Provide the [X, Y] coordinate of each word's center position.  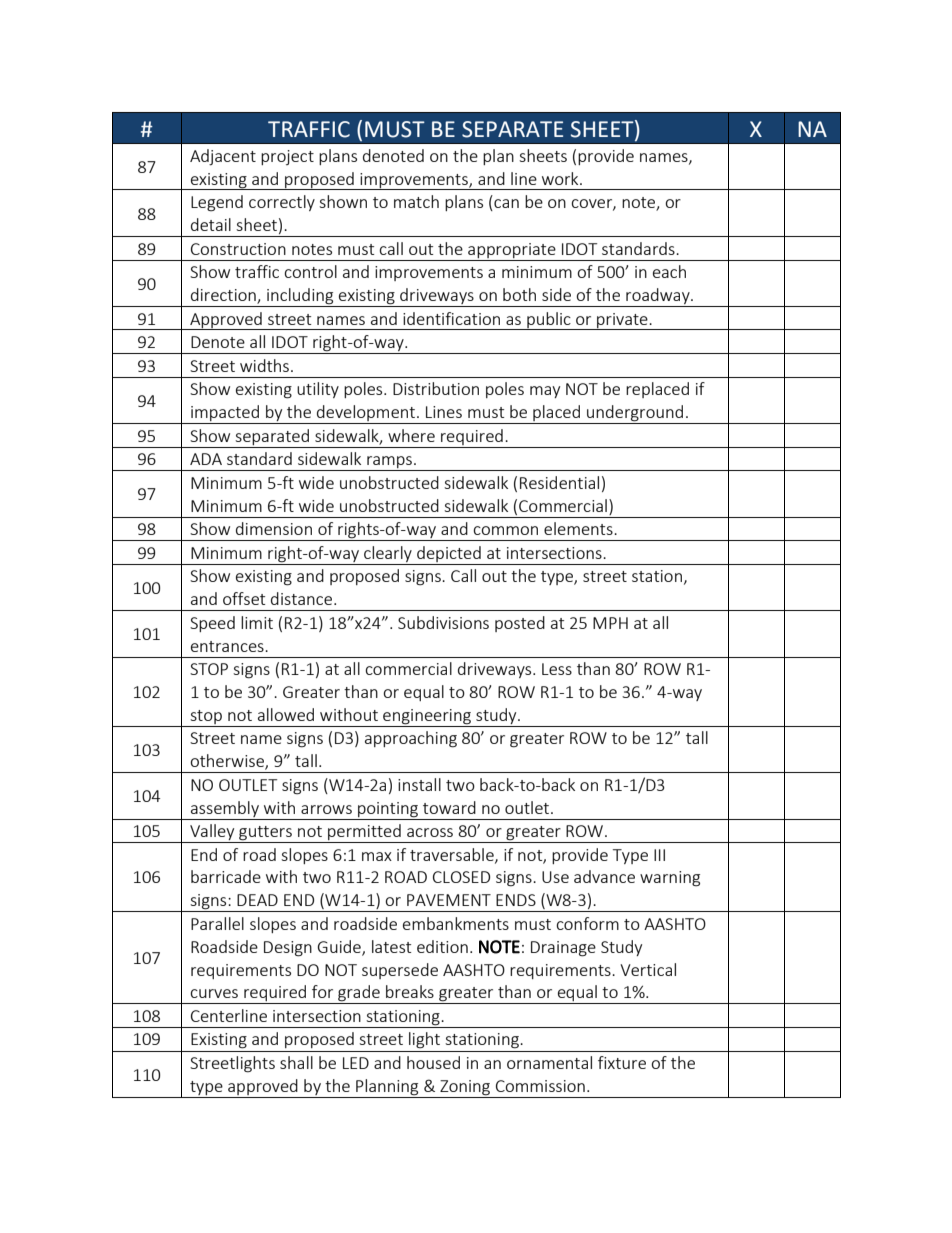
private [622, 321]
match [416, 201]
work [561, 178]
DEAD [257, 900]
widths [264, 365]
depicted [449, 555]
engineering [427, 718]
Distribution [436, 388]
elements [579, 528]
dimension [274, 528]
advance [604, 876]
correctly [282, 203]
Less [557, 669]
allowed [286, 714]
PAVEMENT [449, 900]
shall [296, 1062]
